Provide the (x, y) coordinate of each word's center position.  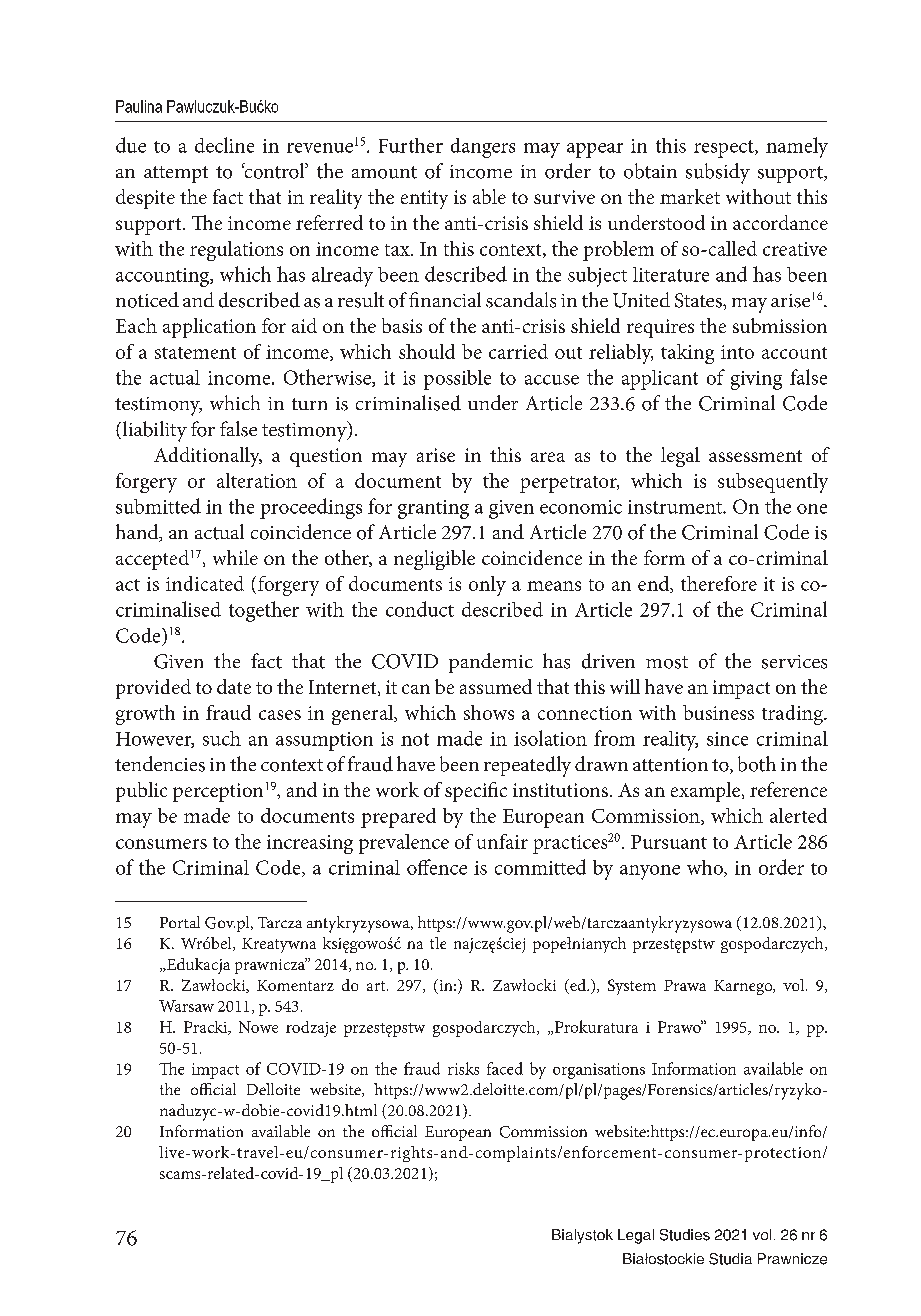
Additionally (208, 457)
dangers (483, 148)
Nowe (258, 1027)
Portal (180, 922)
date (234, 686)
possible (457, 380)
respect (725, 149)
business (718, 712)
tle (438, 943)
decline (224, 145)
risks (463, 1068)
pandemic (491, 663)
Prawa (685, 985)
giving (756, 380)
